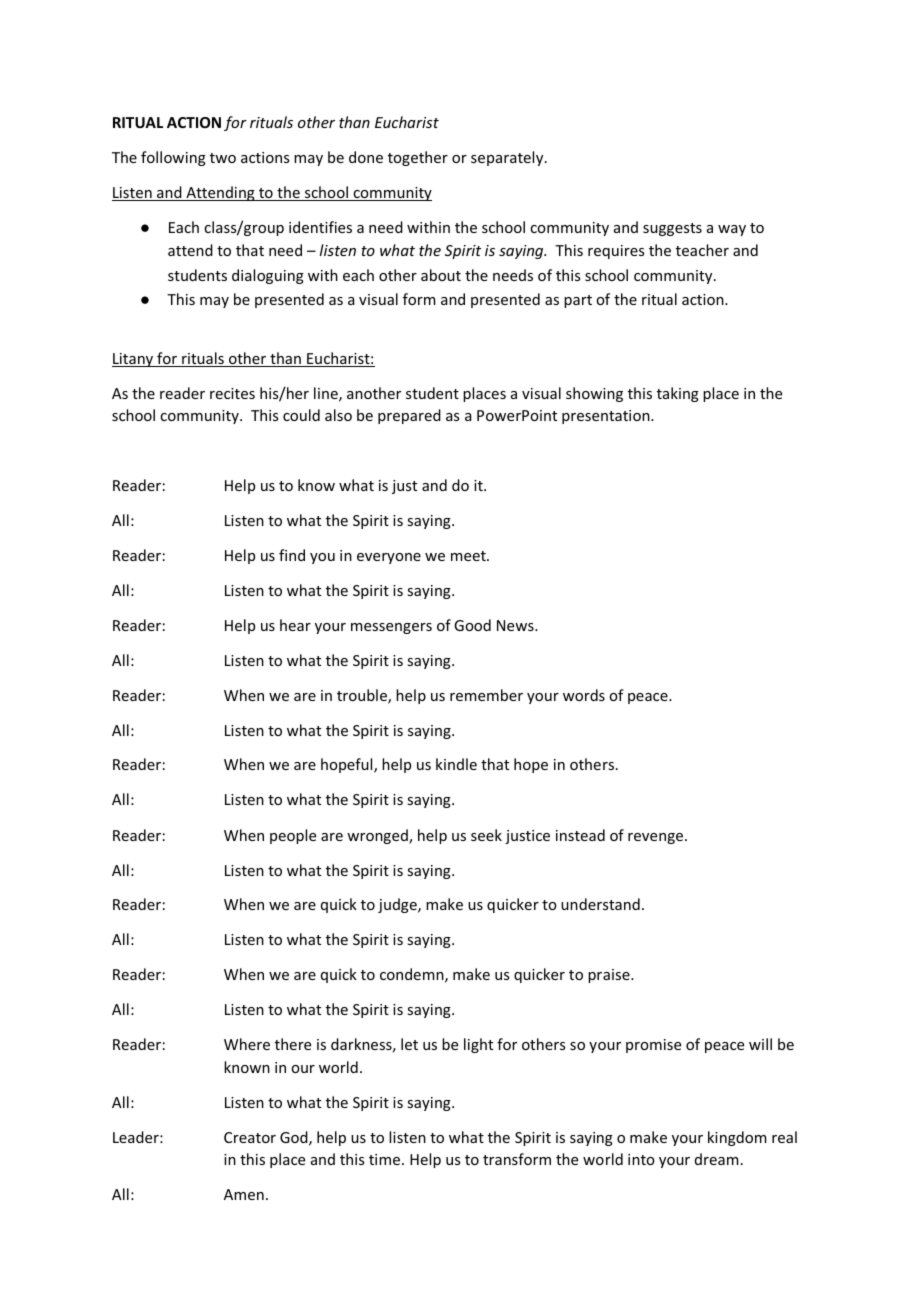  I want to click on Creator, so click(250, 1137).
